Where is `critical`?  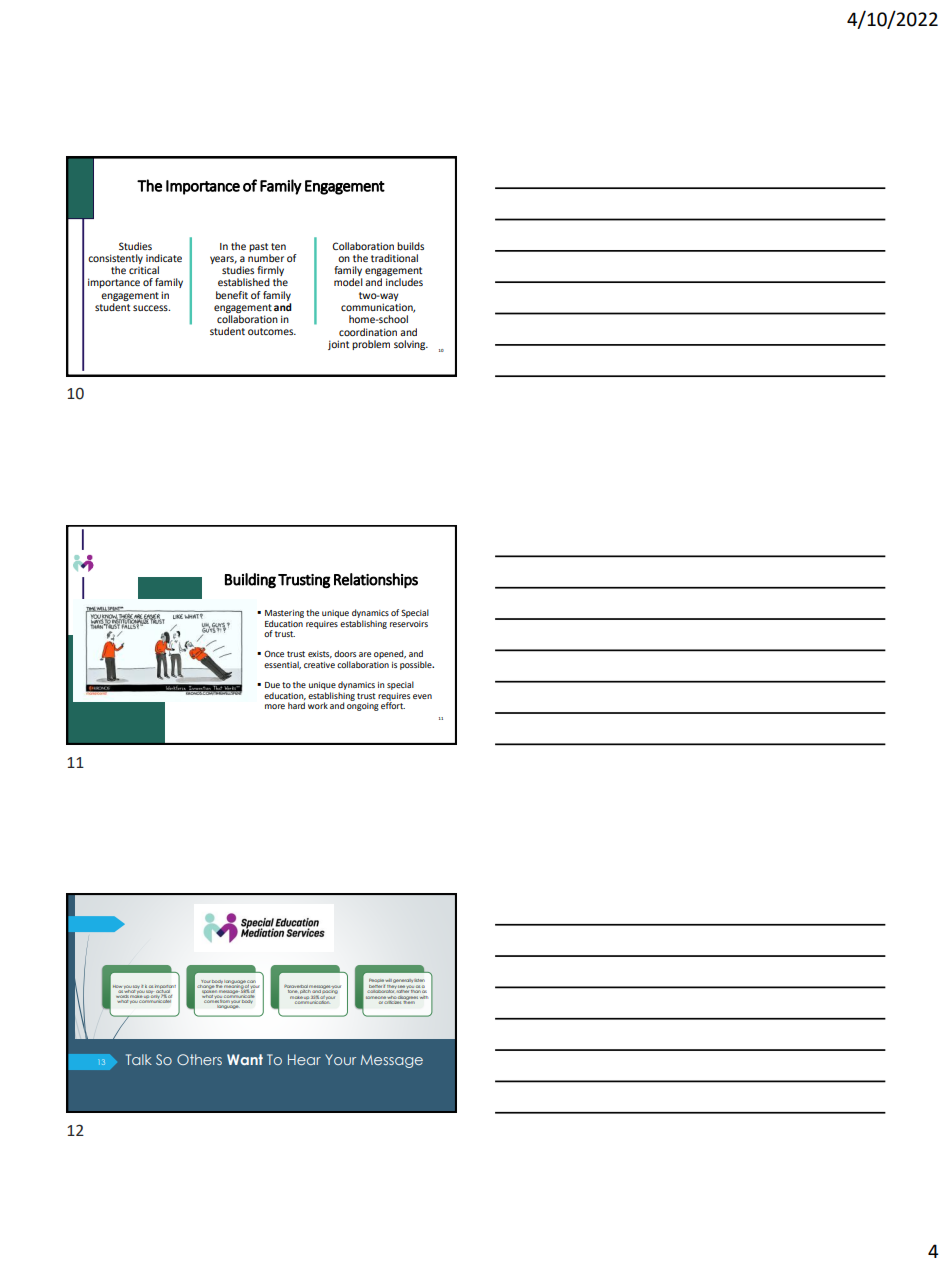 critical is located at coordinates (144, 270).
